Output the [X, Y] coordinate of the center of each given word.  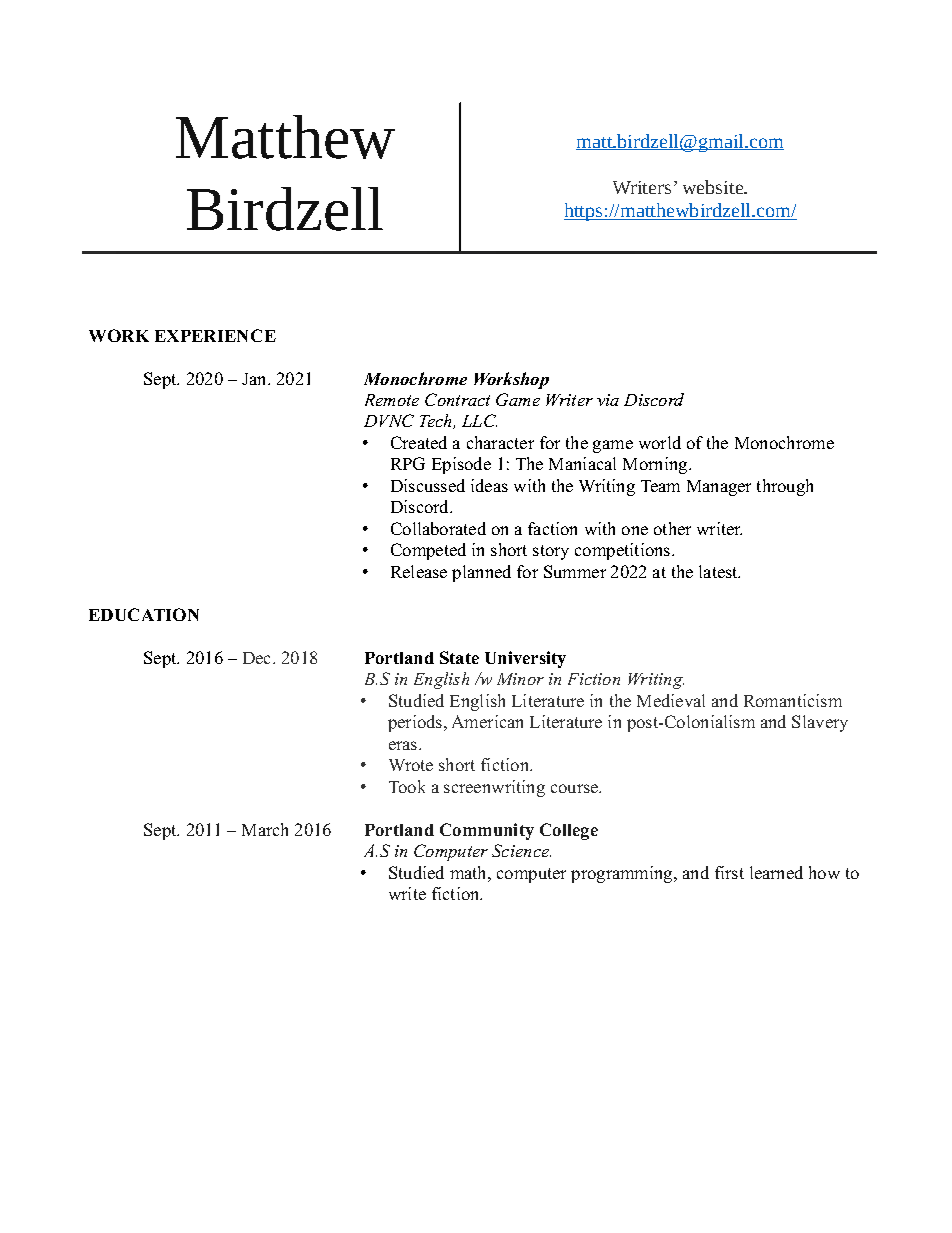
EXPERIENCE [215, 335]
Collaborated [438, 528]
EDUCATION [144, 614]
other [672, 528]
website [714, 187]
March [265, 829]
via [608, 400]
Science [521, 850]
